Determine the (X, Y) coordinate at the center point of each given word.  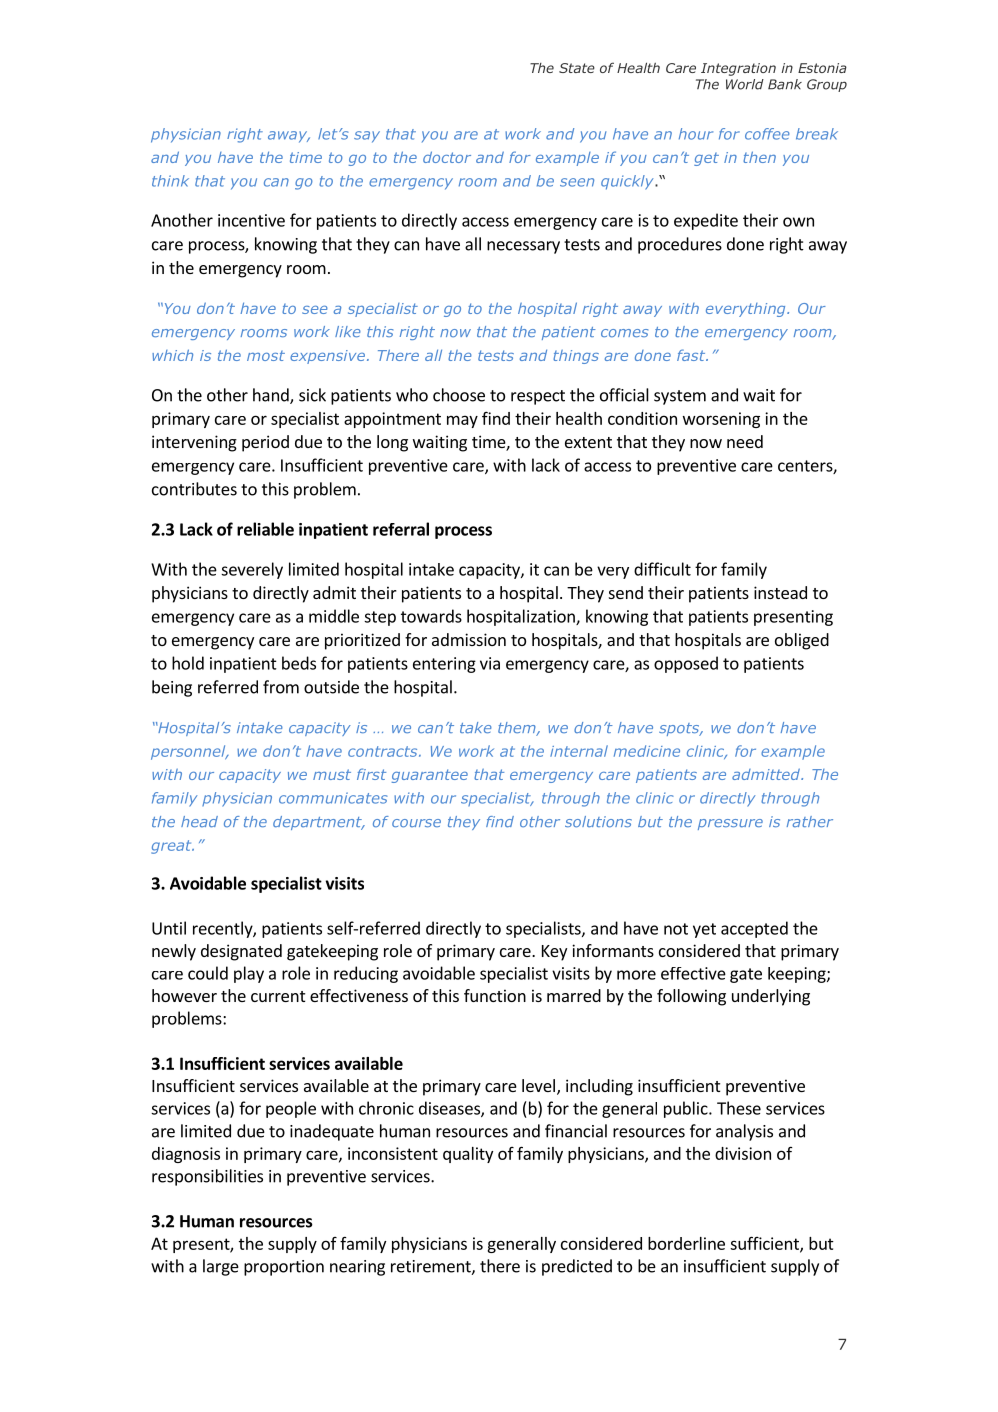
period (265, 443)
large (221, 1267)
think (170, 181)
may (462, 421)
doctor (447, 157)
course (416, 823)
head (199, 821)
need (745, 441)
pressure (730, 824)
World (745, 84)
